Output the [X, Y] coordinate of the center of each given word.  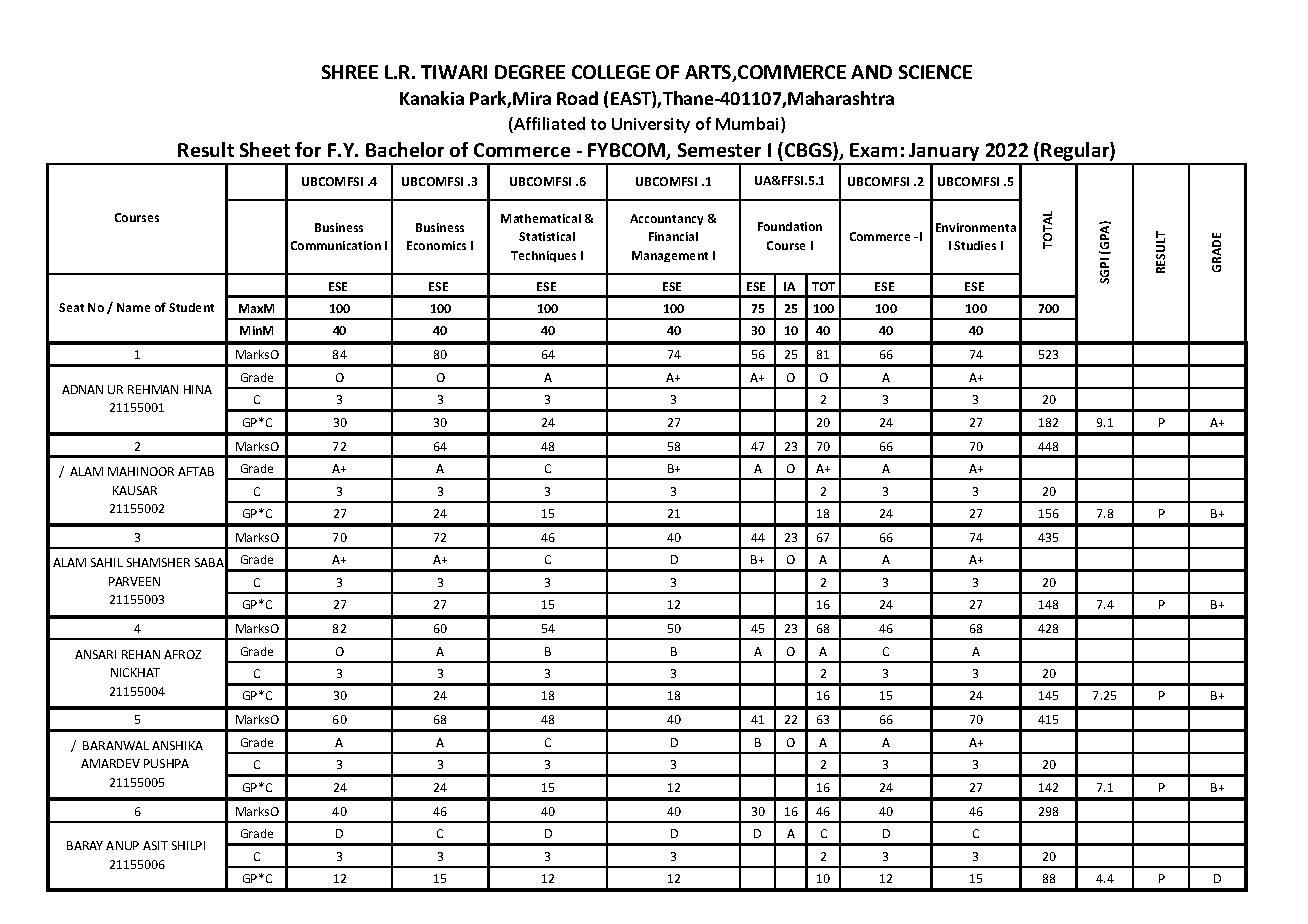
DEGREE [530, 72]
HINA [198, 389]
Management [670, 256]
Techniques [543, 256]
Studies [975, 245]
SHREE [350, 72]
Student [191, 307]
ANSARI [95, 654]
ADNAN [82, 389]
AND [871, 72]
